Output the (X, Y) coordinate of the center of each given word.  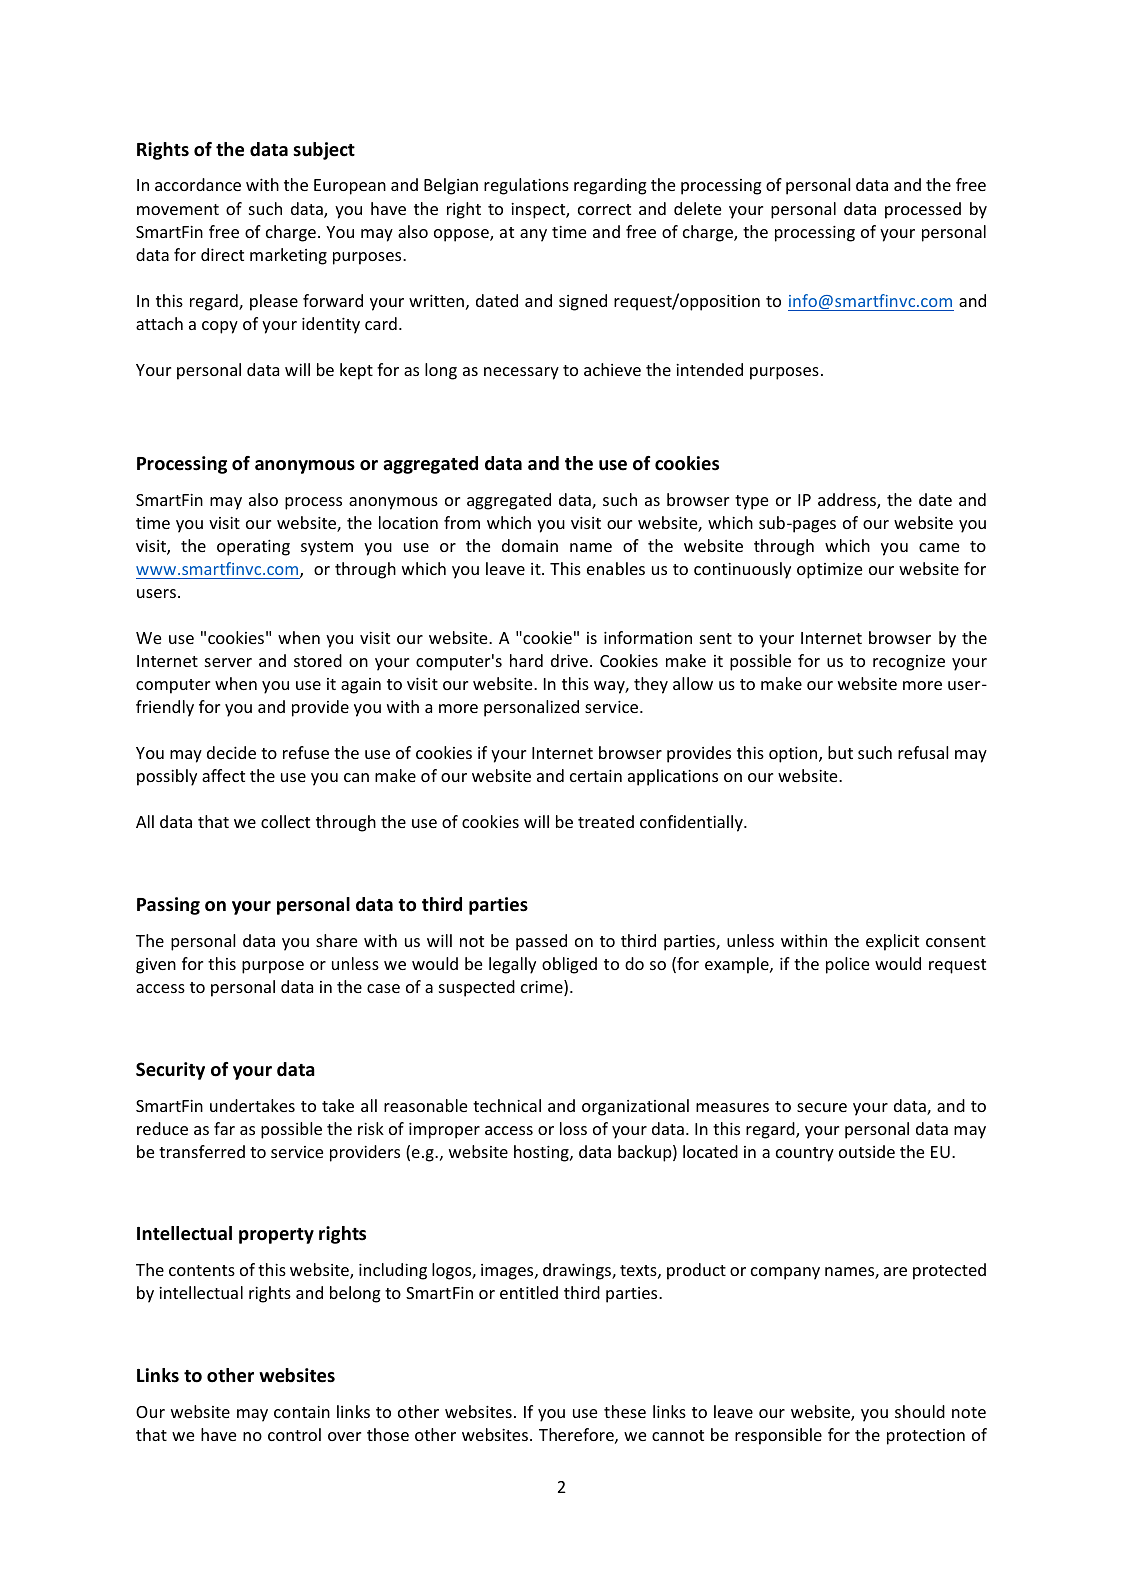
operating (253, 548)
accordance (198, 184)
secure (822, 1107)
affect (223, 775)
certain (596, 776)
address (848, 501)
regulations (526, 186)
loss (573, 1128)
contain (302, 1412)
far (224, 1128)
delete (697, 208)
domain (530, 545)
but (840, 752)
